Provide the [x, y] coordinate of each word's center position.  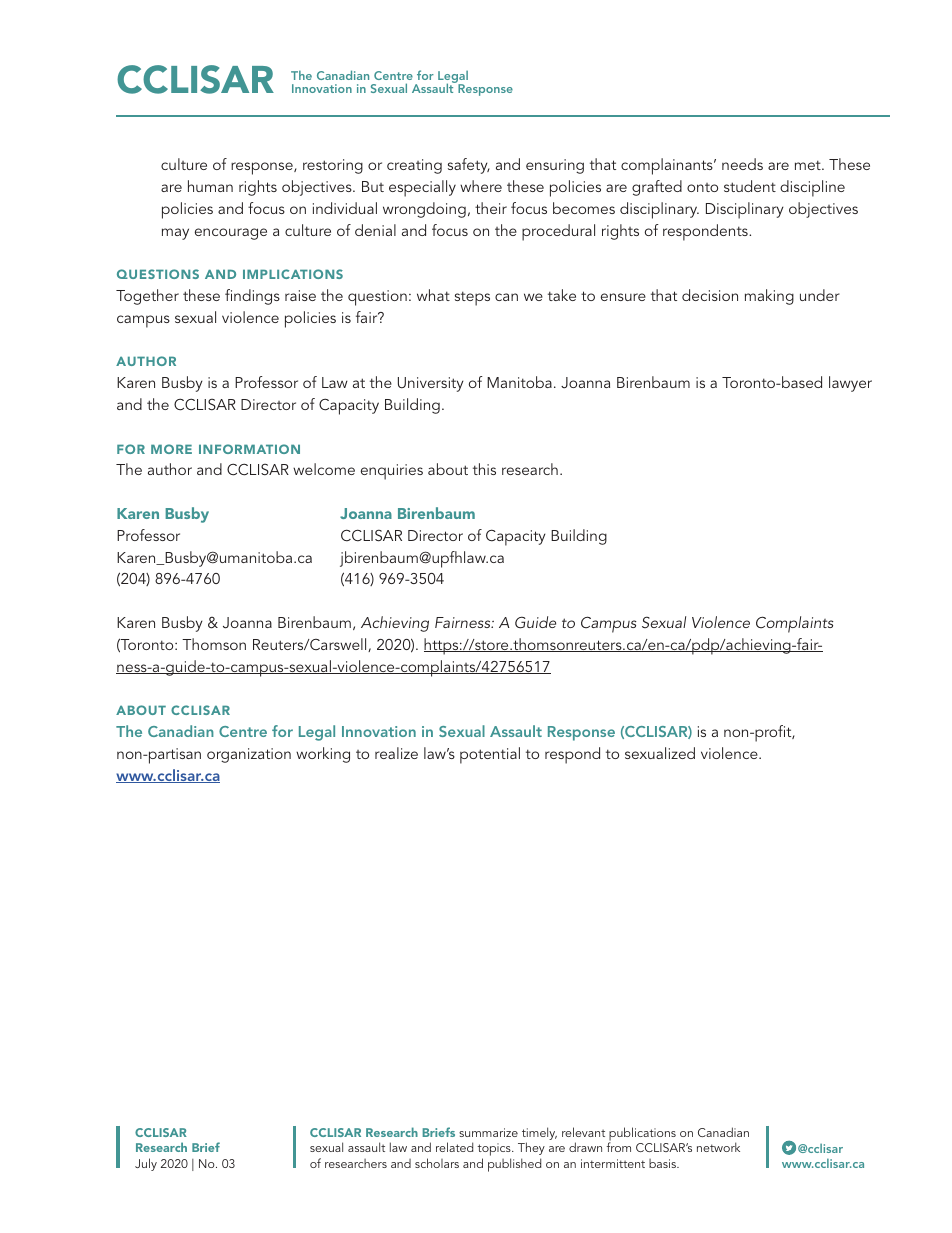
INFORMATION [249, 449]
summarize [488, 1132]
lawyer [850, 384]
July [146, 1164]
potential [490, 755]
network [718, 1147]
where [481, 186]
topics [495, 1151]
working [323, 755]
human [210, 186]
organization [249, 755]
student [750, 186]
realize [396, 753]
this [484, 469]
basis [664, 1163]
